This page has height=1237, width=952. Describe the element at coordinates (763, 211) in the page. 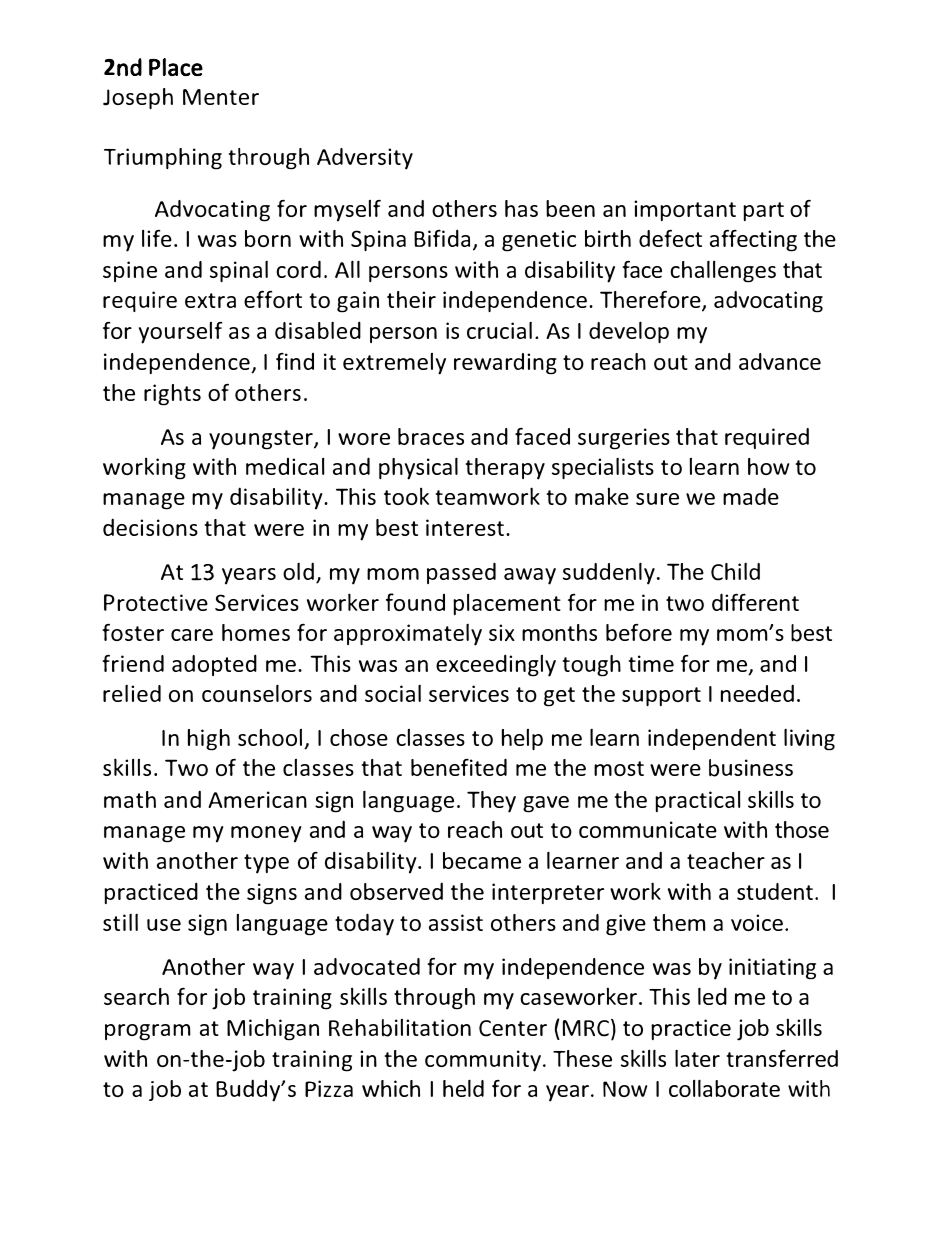

I see `part` at that location.
